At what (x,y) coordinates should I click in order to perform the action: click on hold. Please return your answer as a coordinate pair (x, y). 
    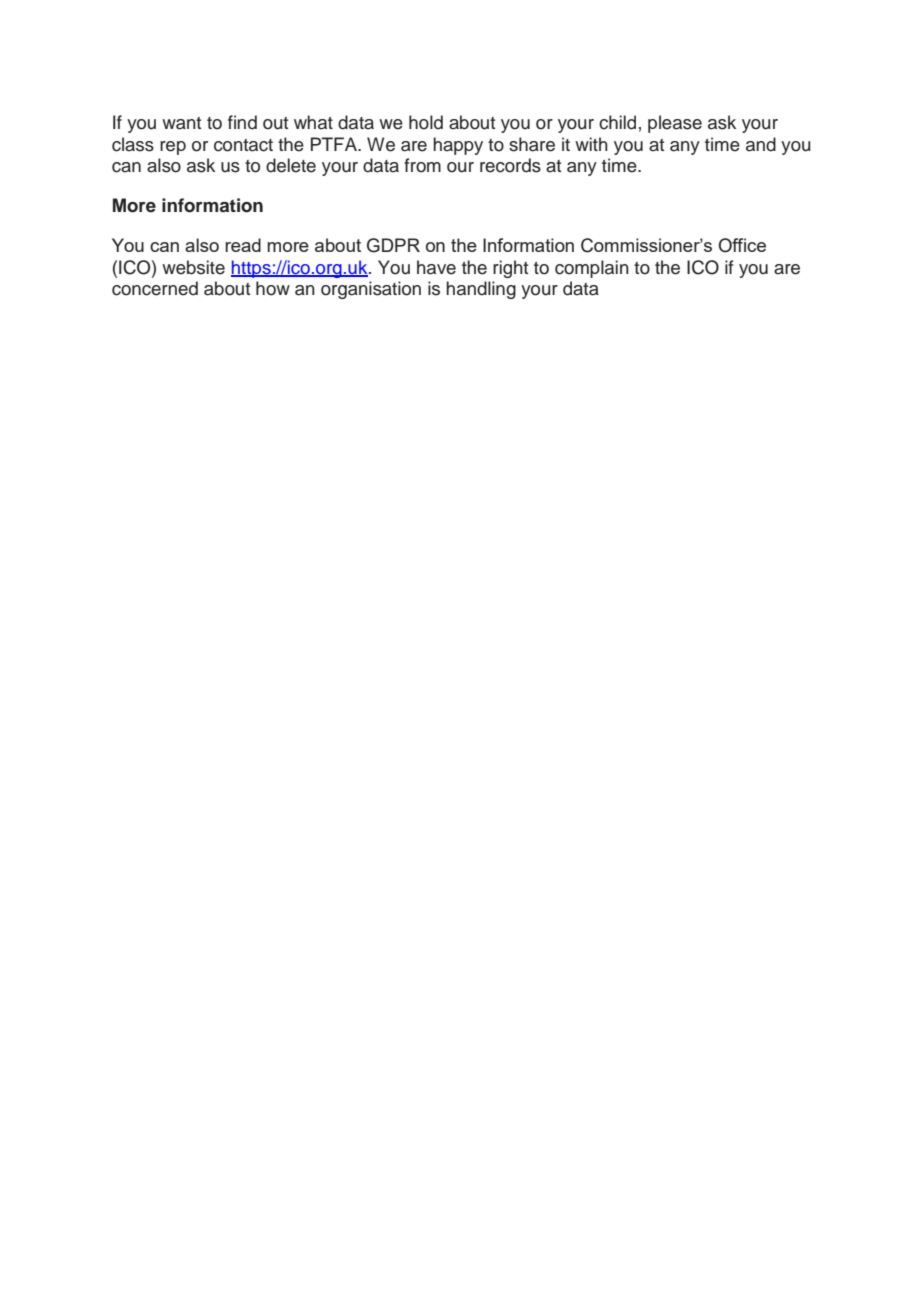
    Looking at the image, I should click on (426, 122).
